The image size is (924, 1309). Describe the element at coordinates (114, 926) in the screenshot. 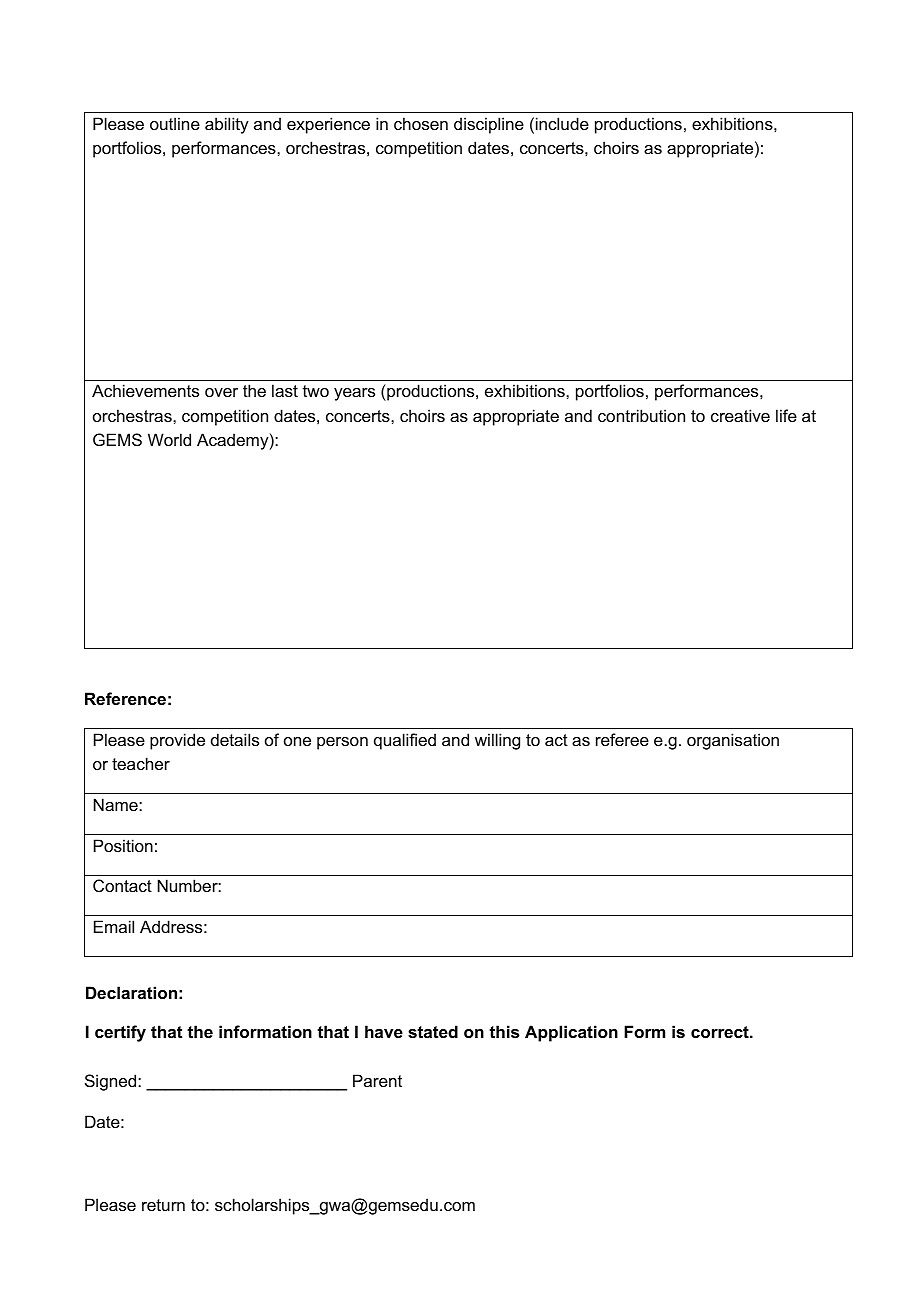

I see `Email` at that location.
